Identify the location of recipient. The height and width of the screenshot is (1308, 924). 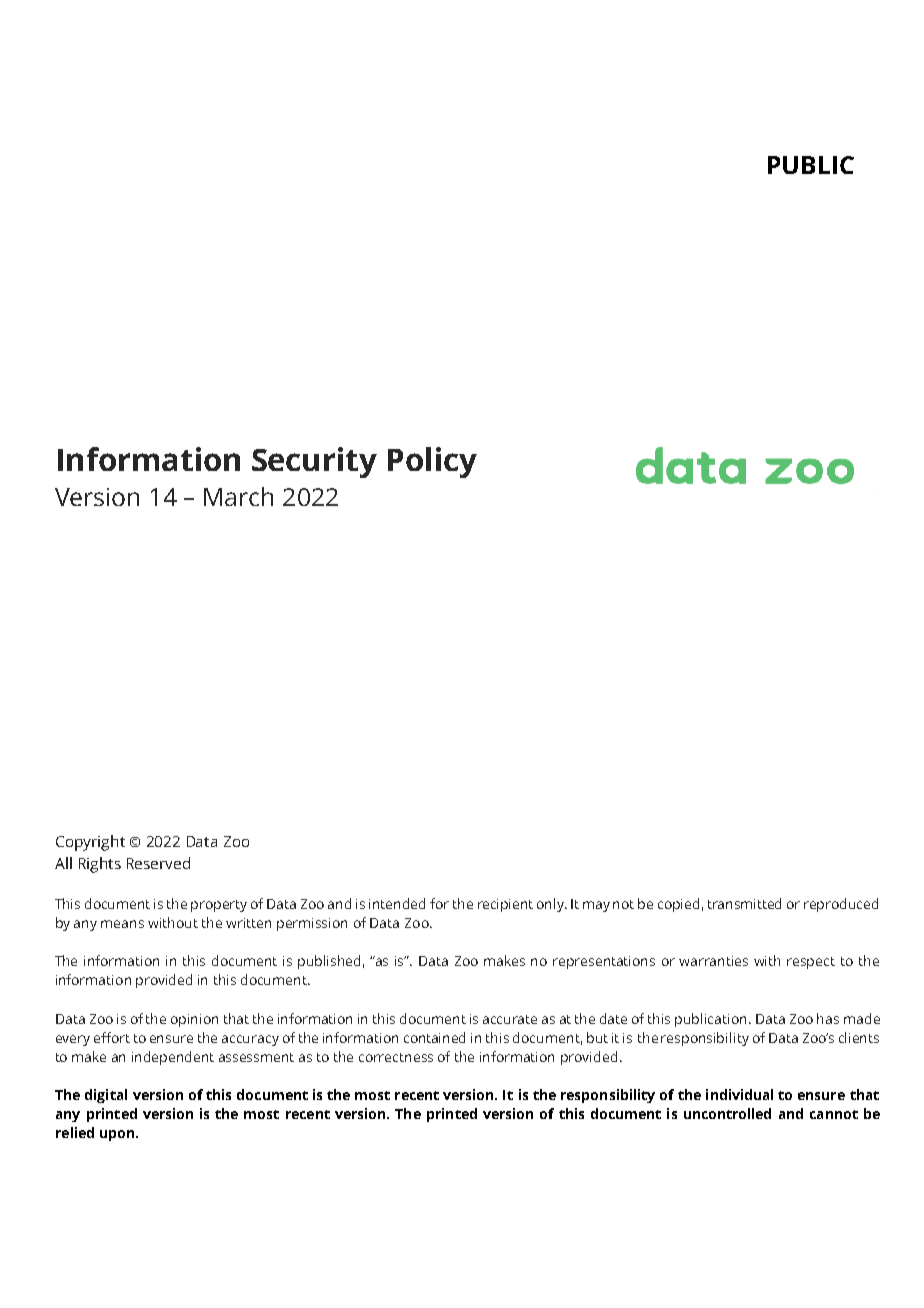
(505, 905).
